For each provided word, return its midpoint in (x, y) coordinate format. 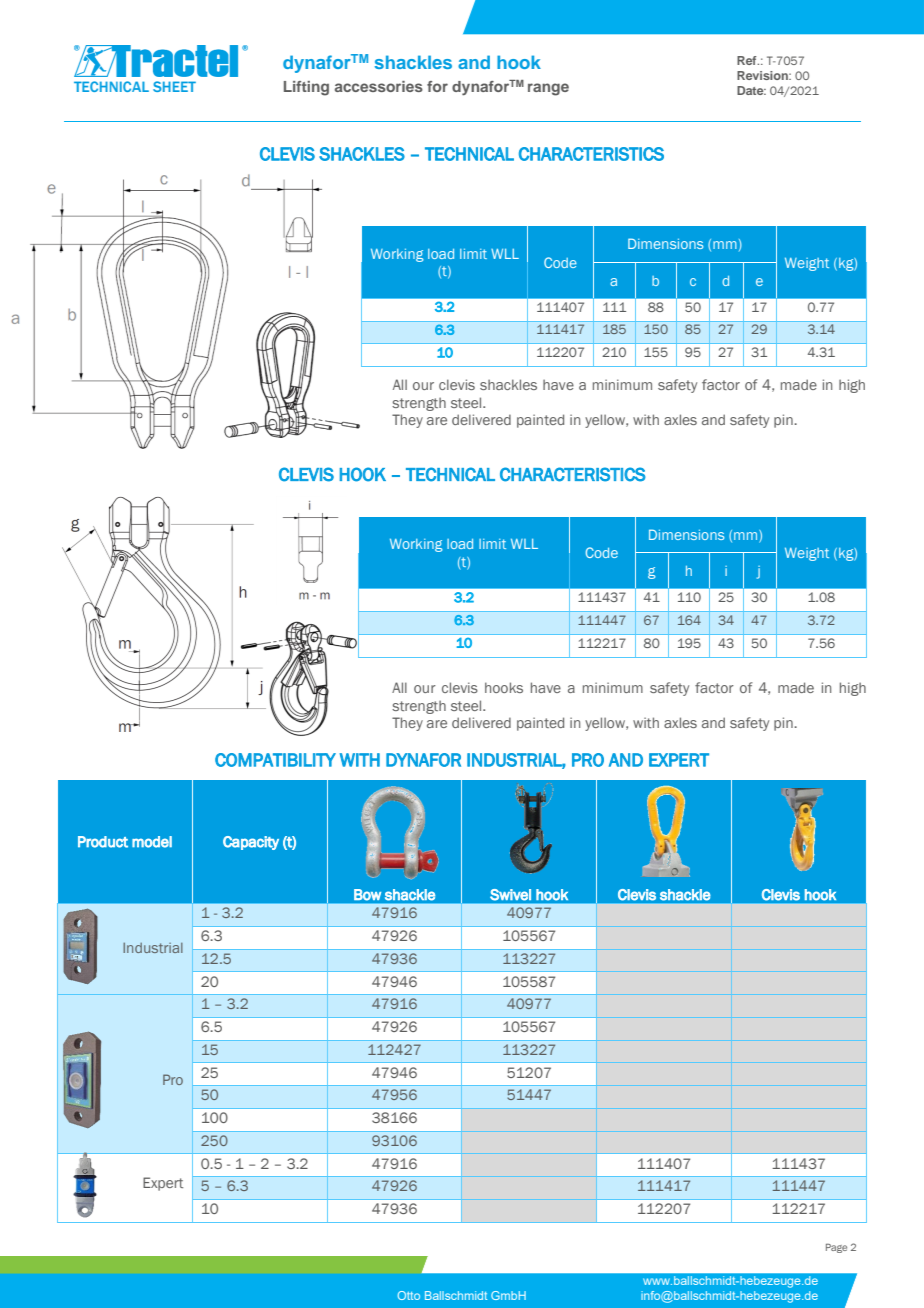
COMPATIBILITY (275, 760)
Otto (408, 1295)
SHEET (174, 86)
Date (751, 90)
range (548, 89)
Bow (367, 895)
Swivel (510, 895)
